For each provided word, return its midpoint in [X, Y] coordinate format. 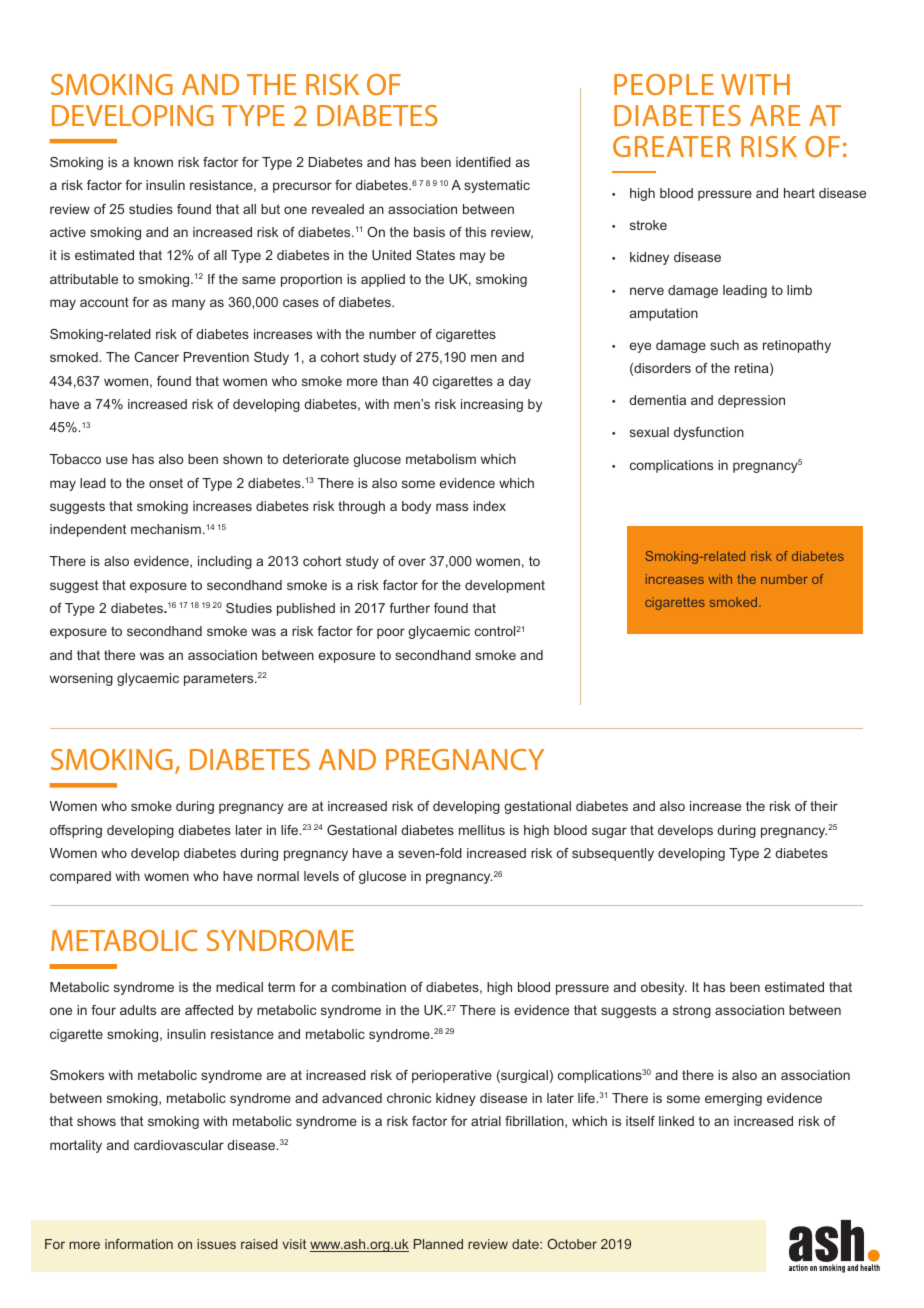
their [824, 806]
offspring [76, 831]
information [139, 1244]
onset [166, 483]
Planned [438, 1244]
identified [483, 162]
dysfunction [709, 433]
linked [676, 1121]
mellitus [482, 830]
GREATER [672, 146]
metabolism [441, 459]
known [153, 162]
